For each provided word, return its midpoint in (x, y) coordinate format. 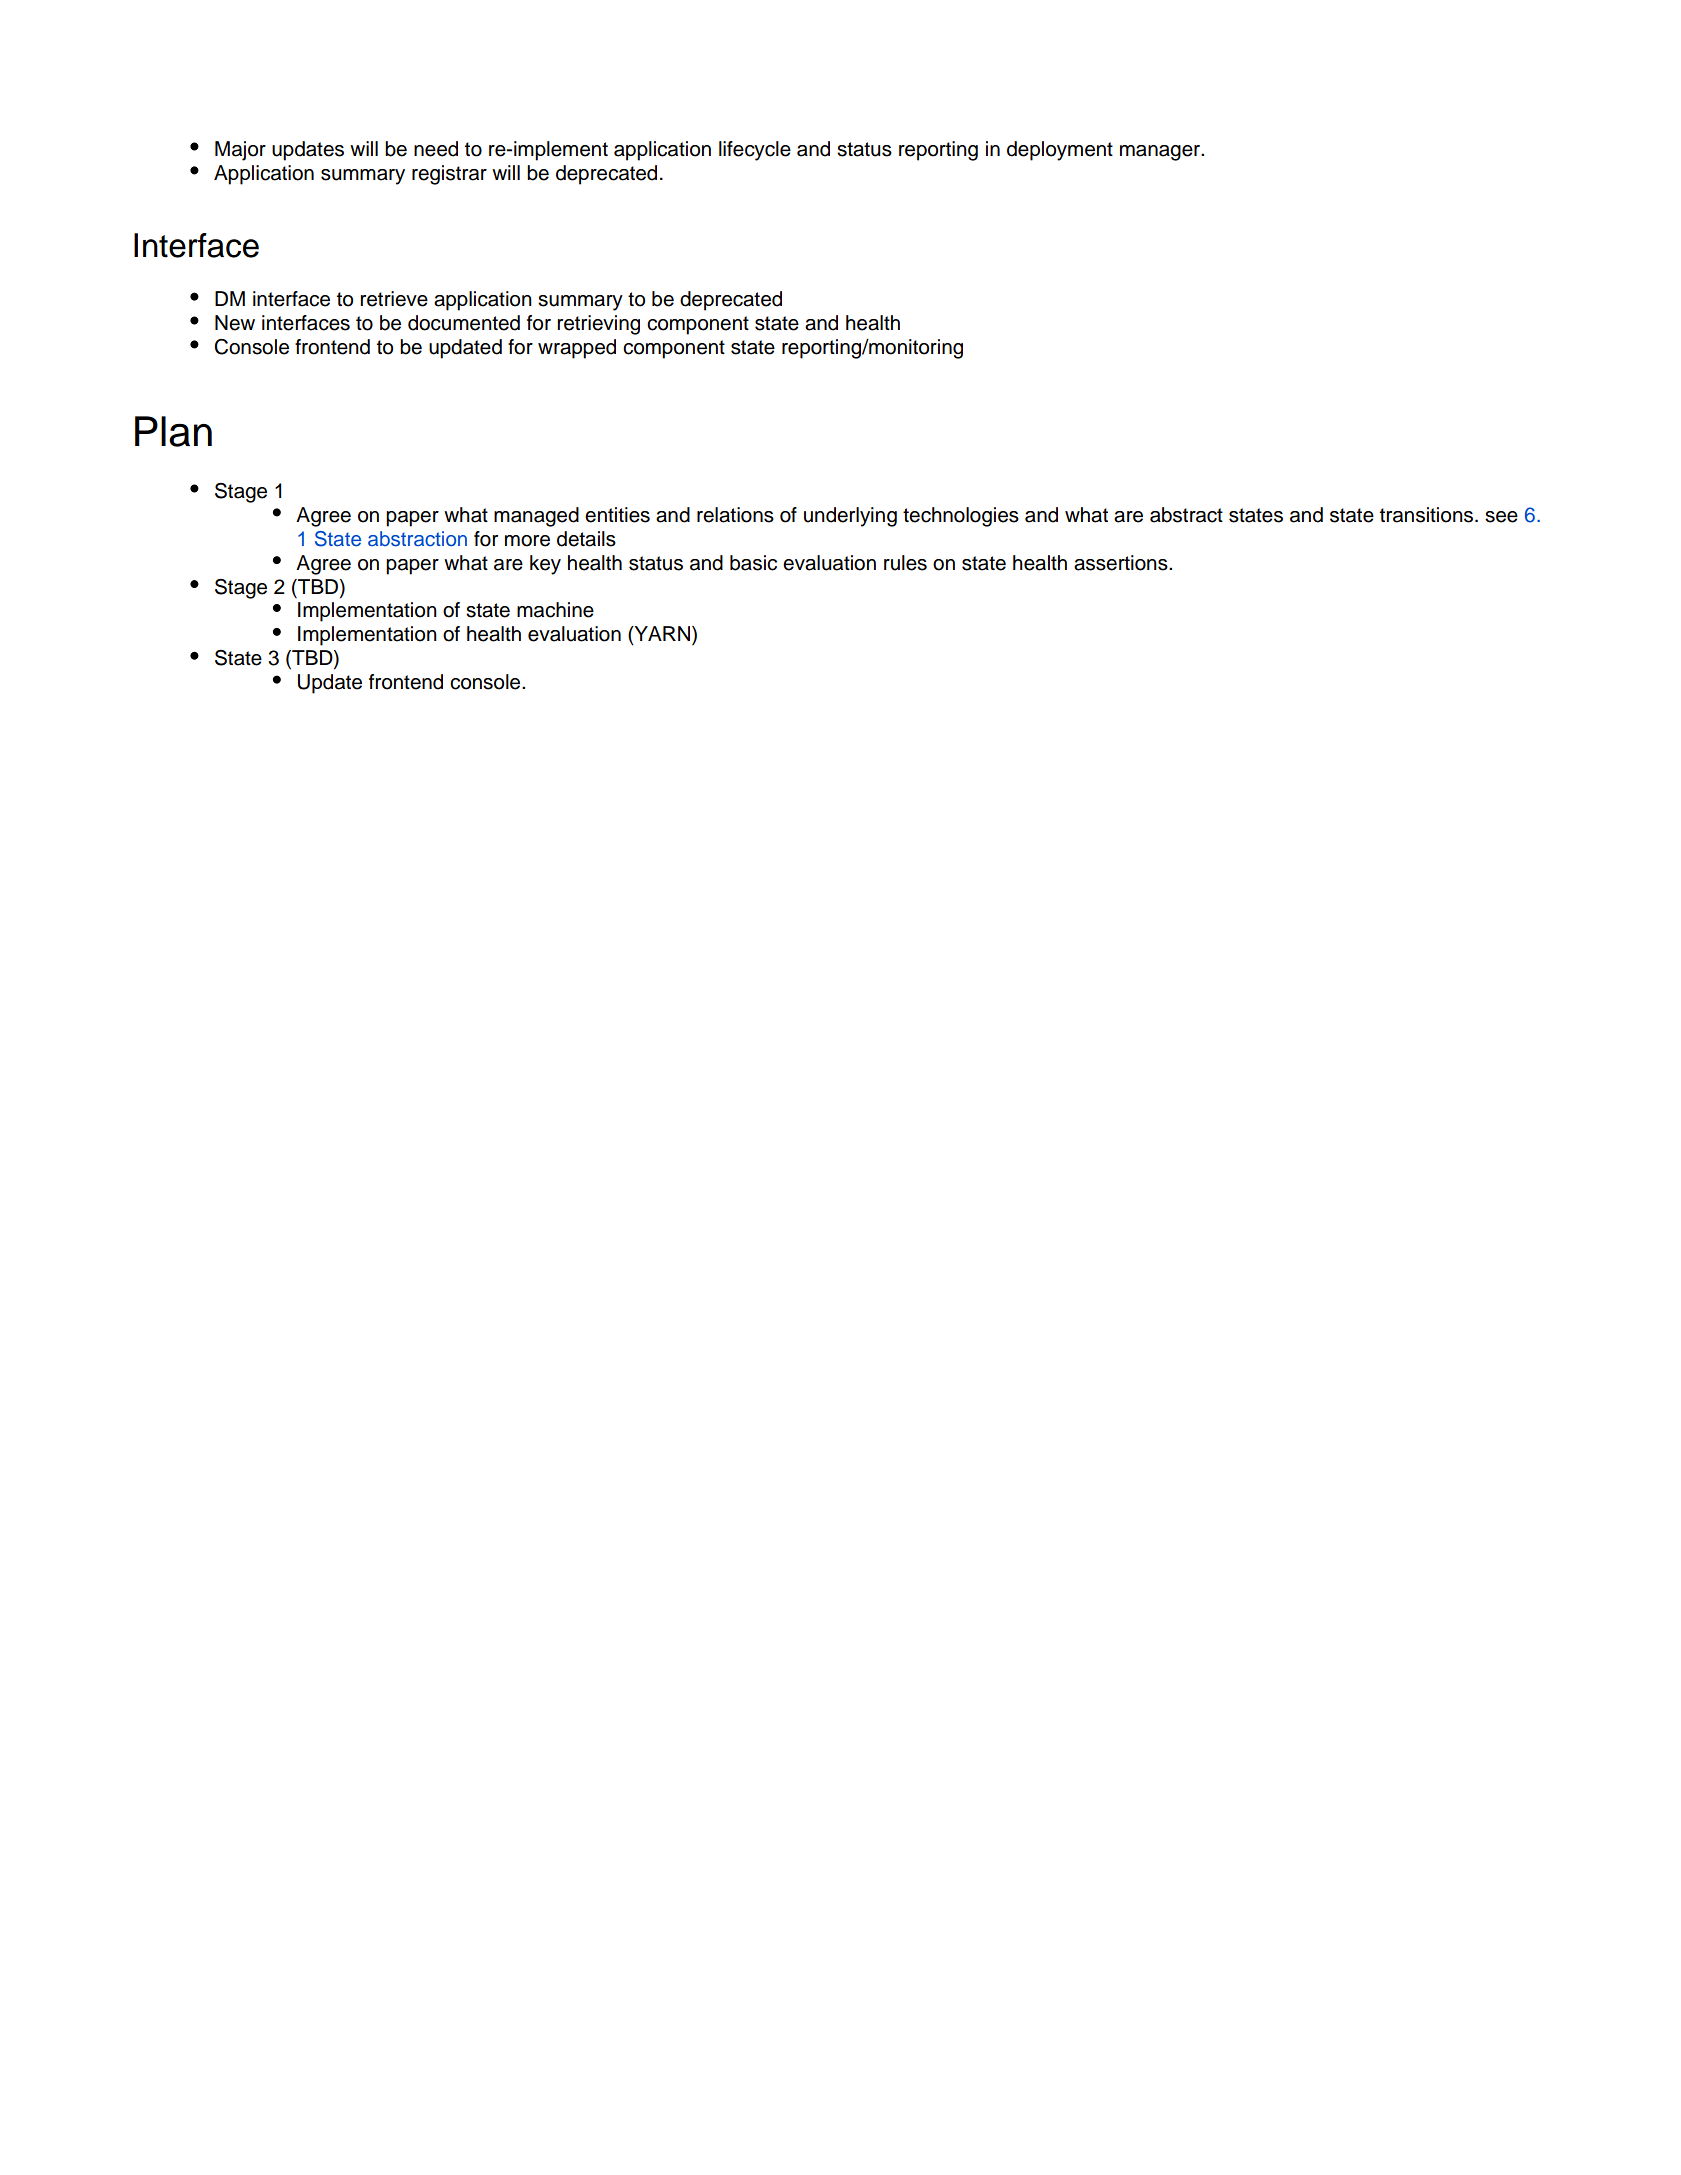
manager (1161, 153)
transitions (1428, 515)
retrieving (598, 325)
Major (240, 151)
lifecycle (755, 151)
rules (905, 563)
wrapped (577, 349)
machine (555, 610)
